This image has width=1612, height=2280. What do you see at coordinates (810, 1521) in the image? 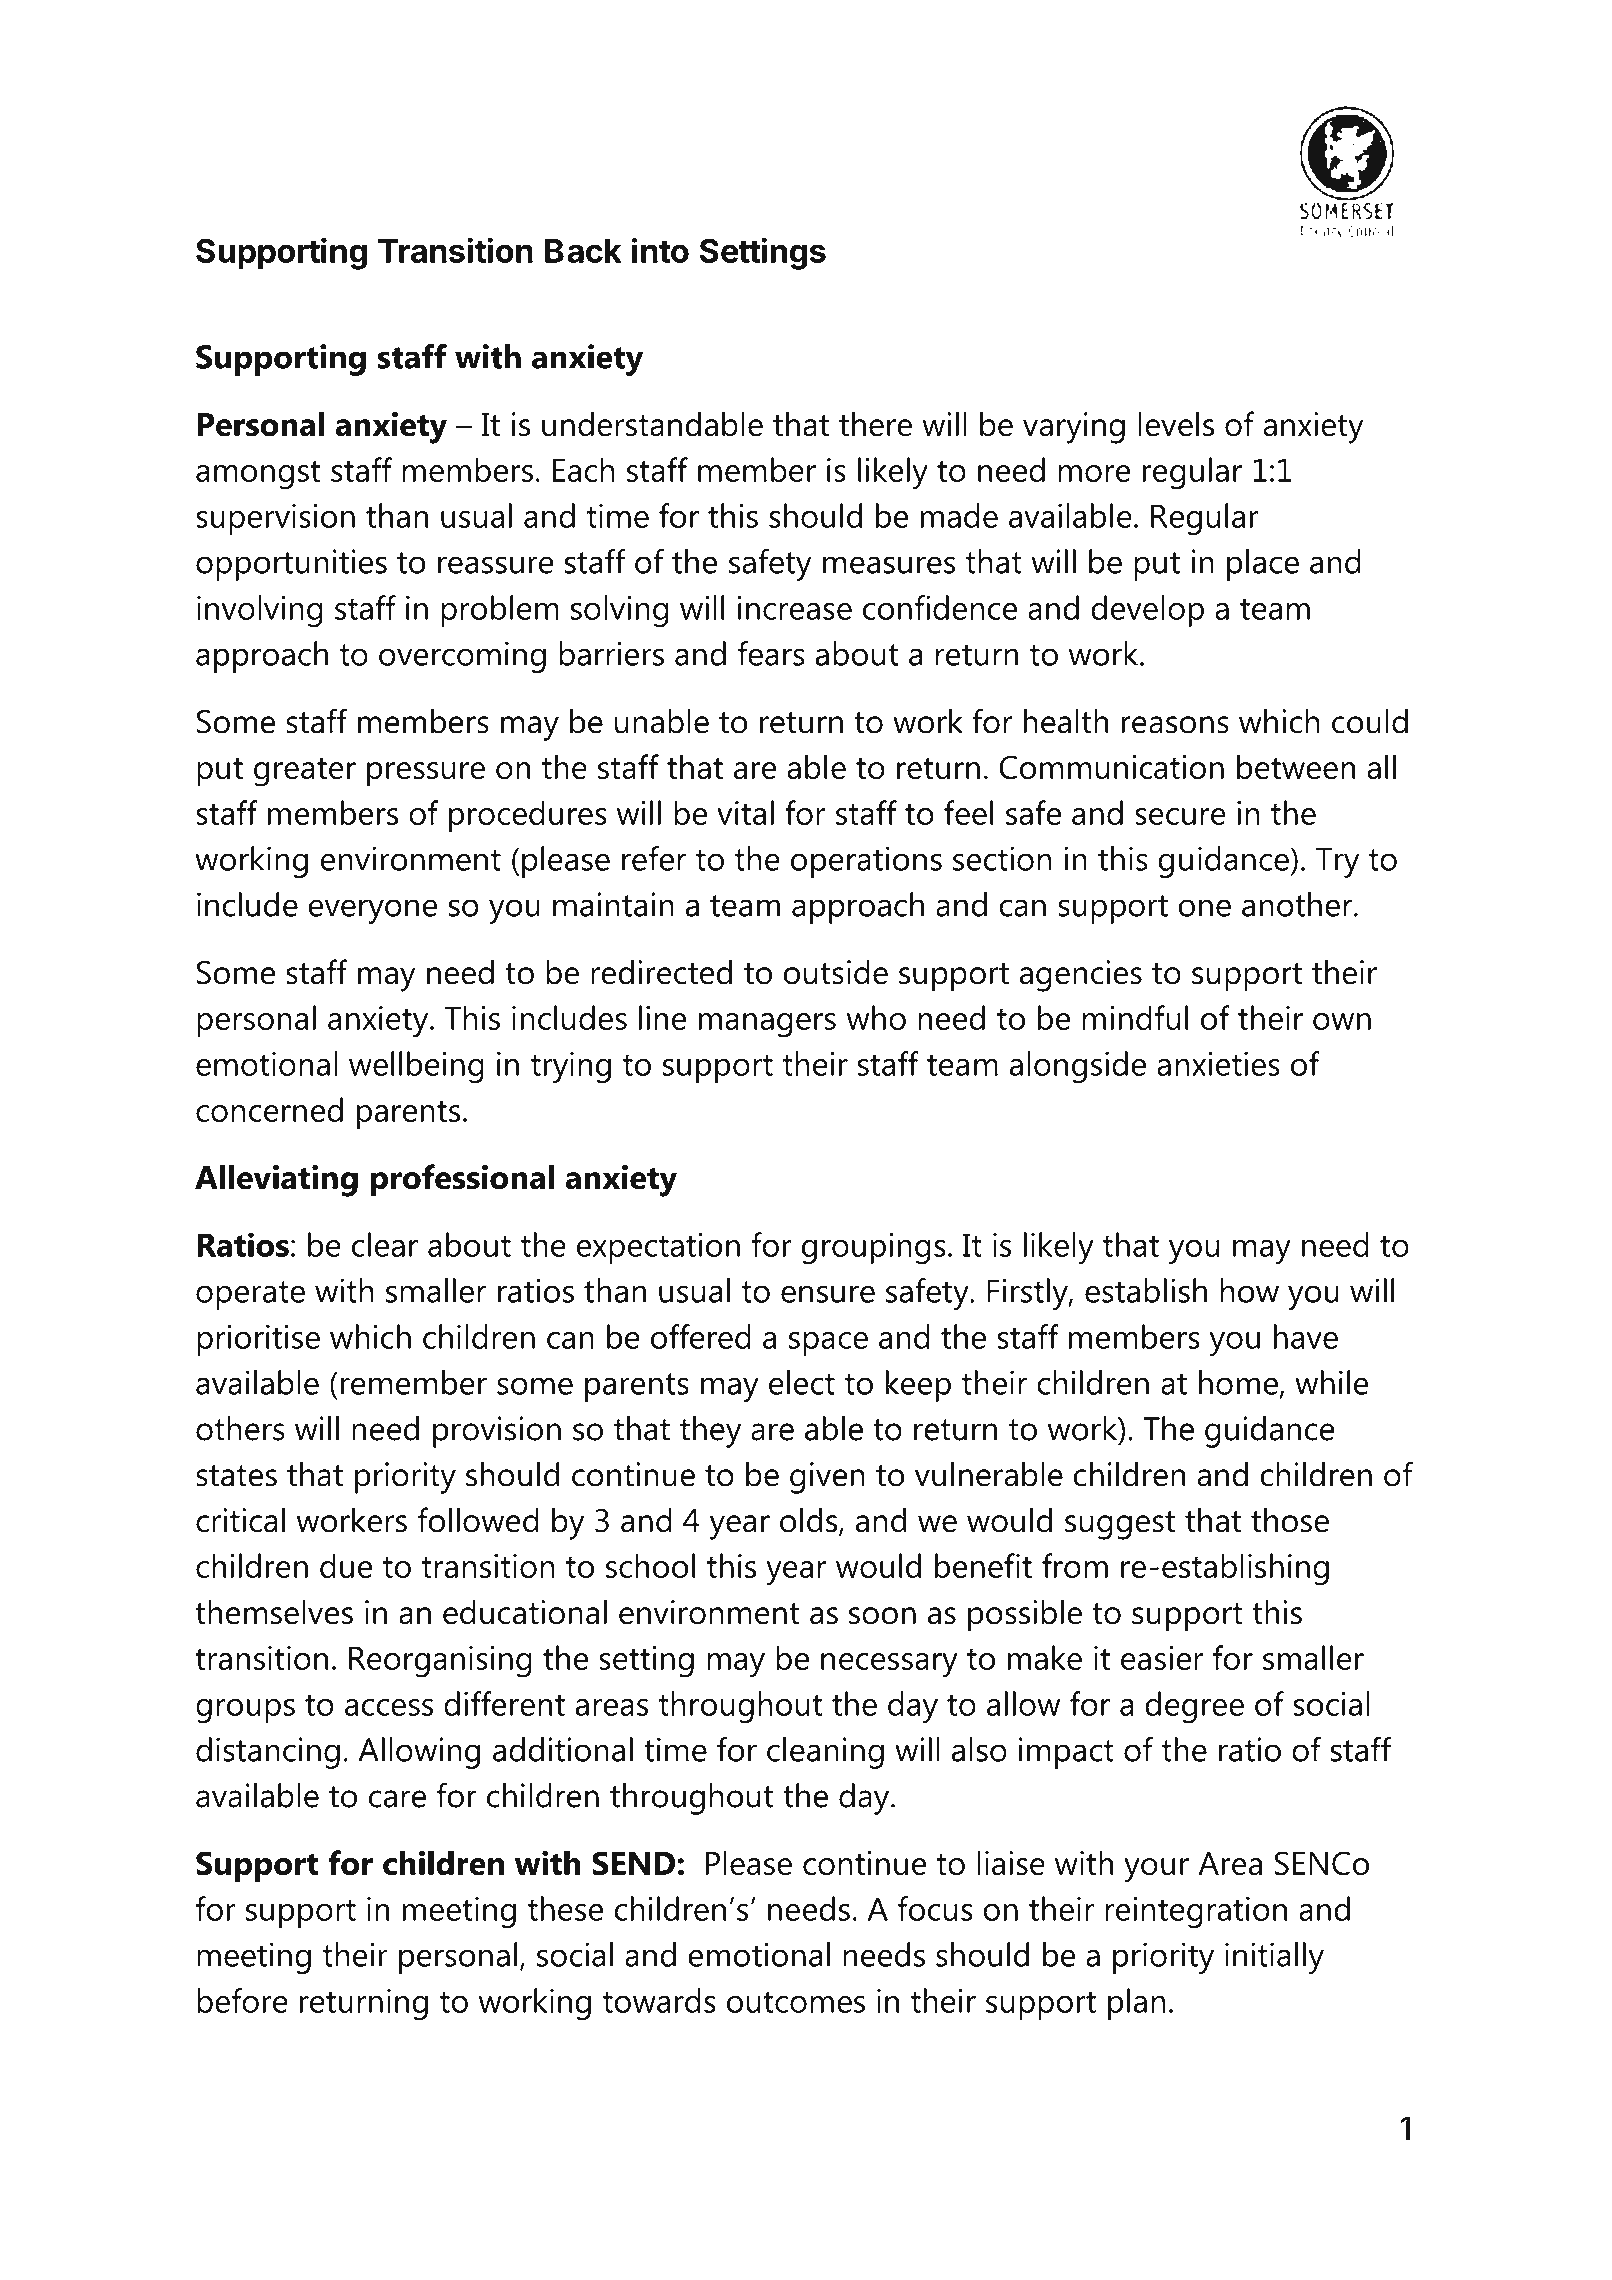
I see `olds` at bounding box center [810, 1521].
